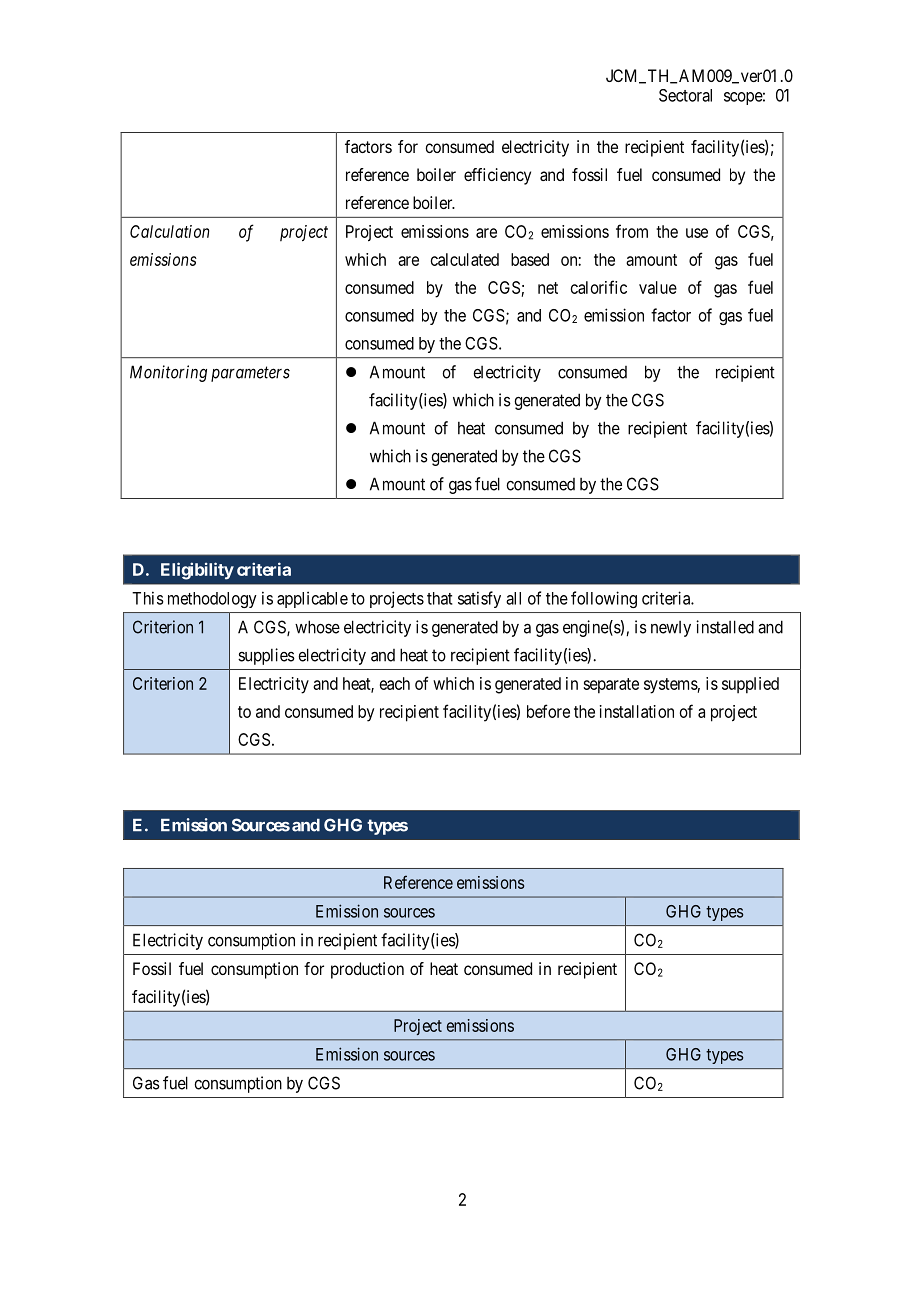  Describe the element at coordinates (367, 970) in the page. I see `production` at that location.
